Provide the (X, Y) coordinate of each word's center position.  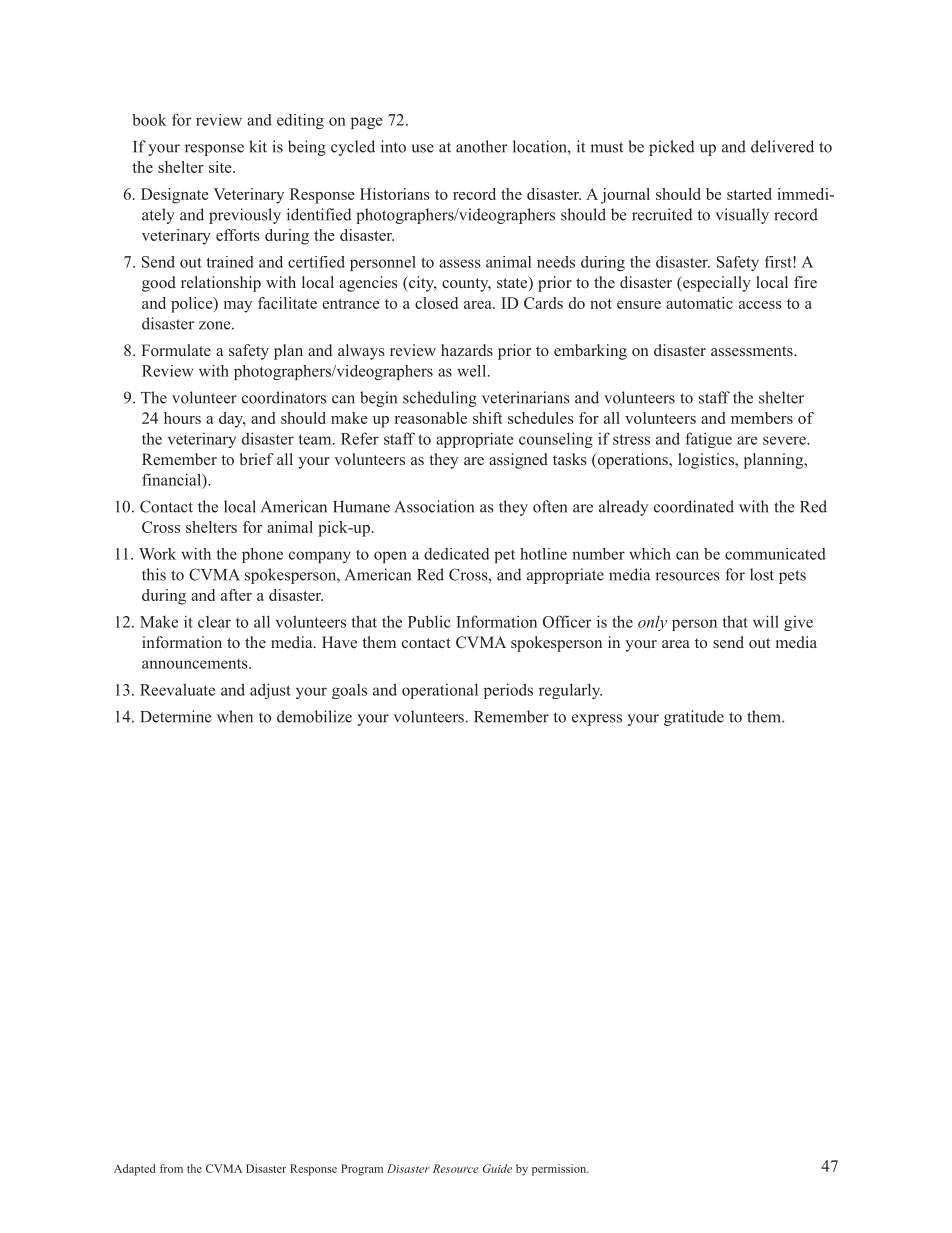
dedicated (456, 554)
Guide (497, 1168)
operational (440, 691)
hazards (467, 350)
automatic (699, 303)
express (597, 720)
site (221, 167)
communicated (775, 554)
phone (262, 555)
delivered (782, 146)
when (235, 716)
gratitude (694, 718)
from (171, 1168)
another (481, 146)
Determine (175, 716)
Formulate (176, 350)
